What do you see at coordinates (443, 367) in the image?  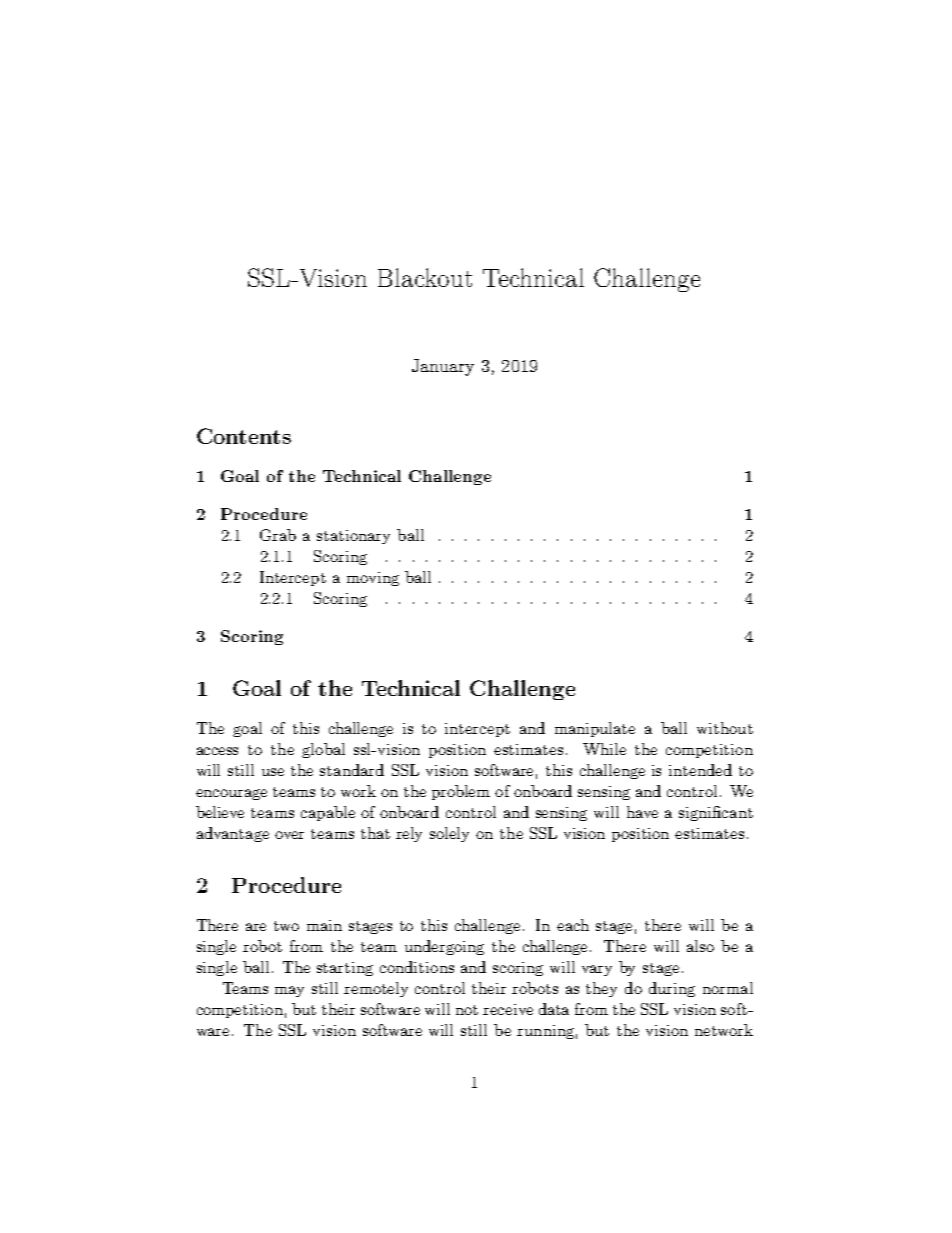 I see `January` at bounding box center [443, 367].
